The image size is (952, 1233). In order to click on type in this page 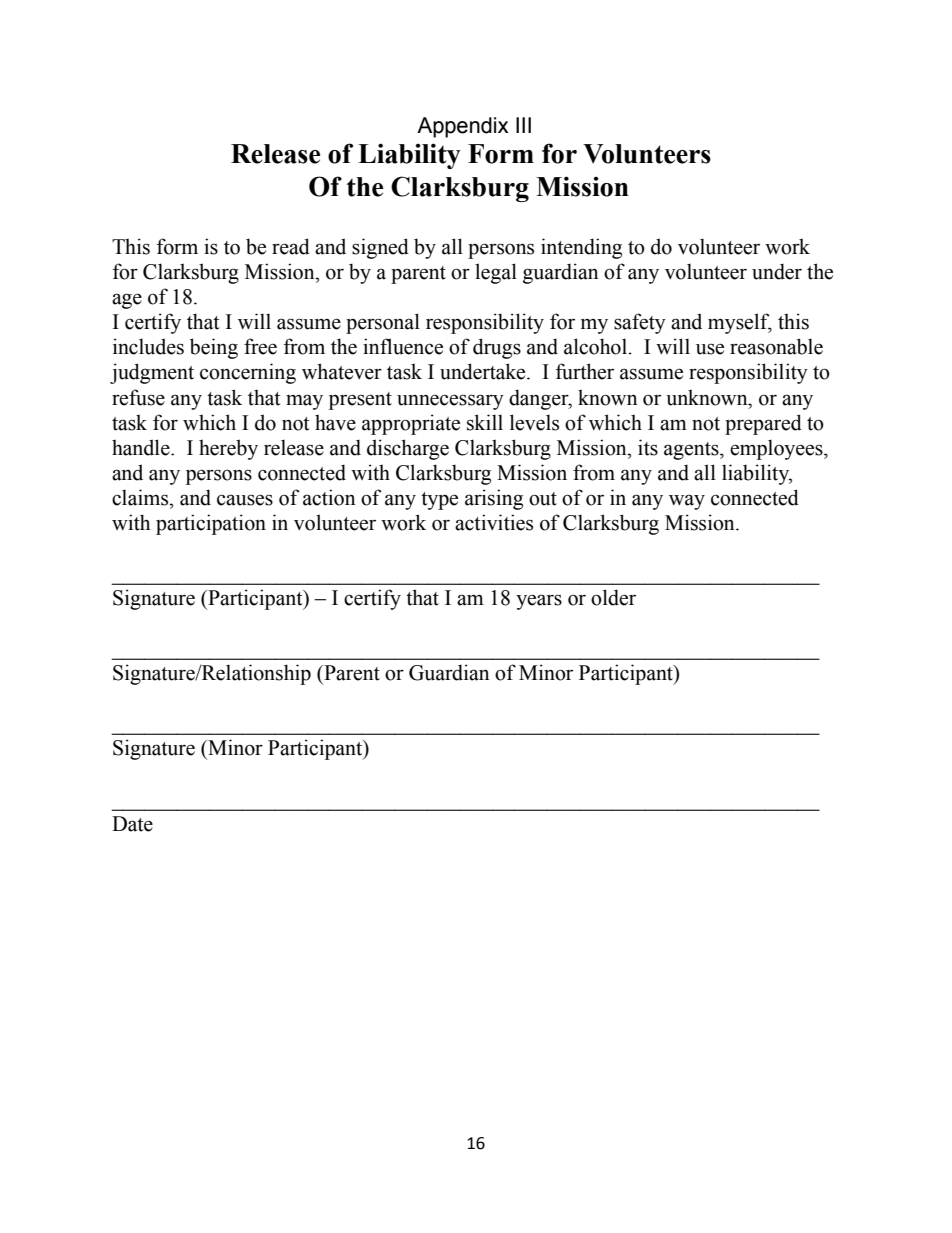, I will do `click(439, 501)`.
